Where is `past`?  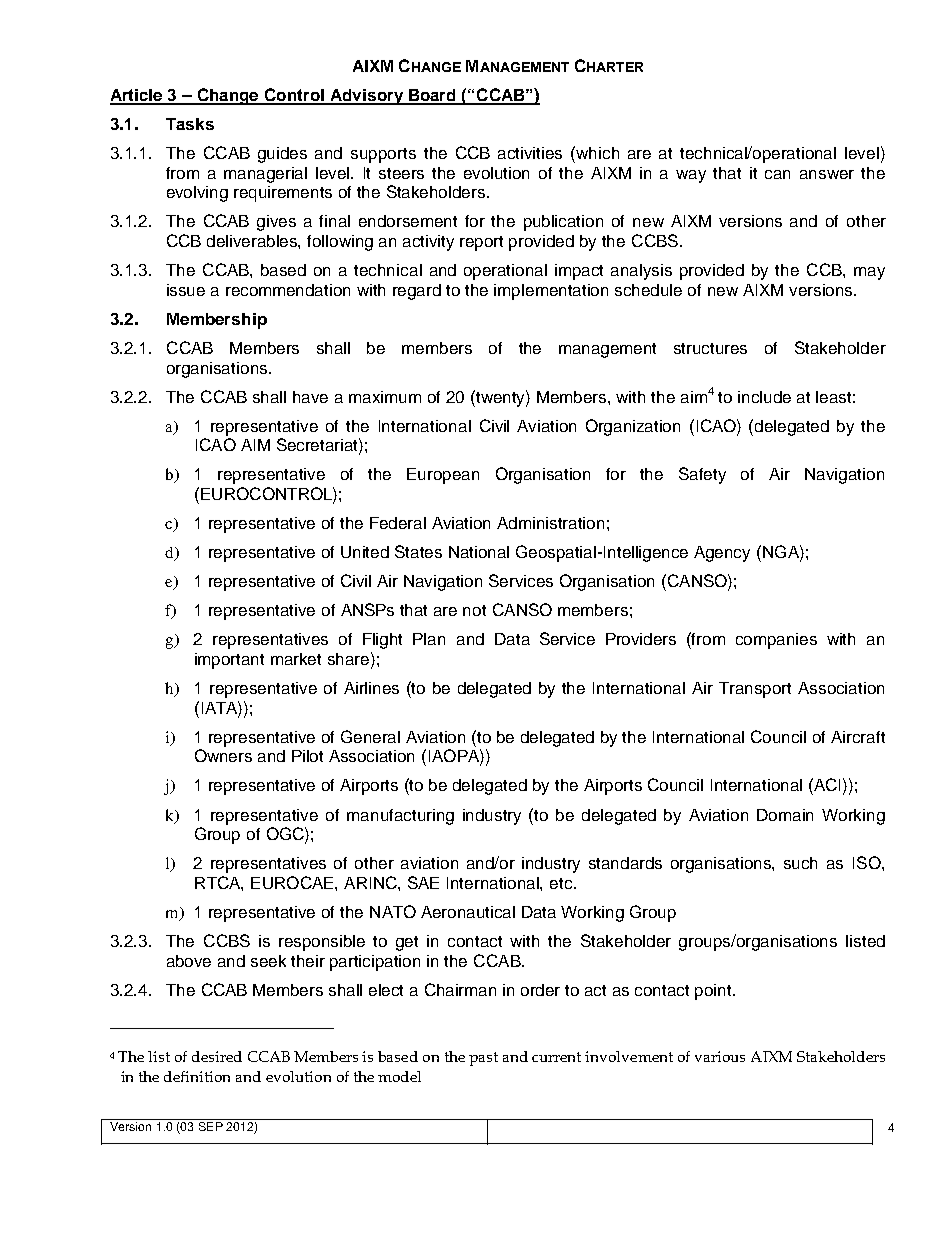
past is located at coordinates (483, 1059).
